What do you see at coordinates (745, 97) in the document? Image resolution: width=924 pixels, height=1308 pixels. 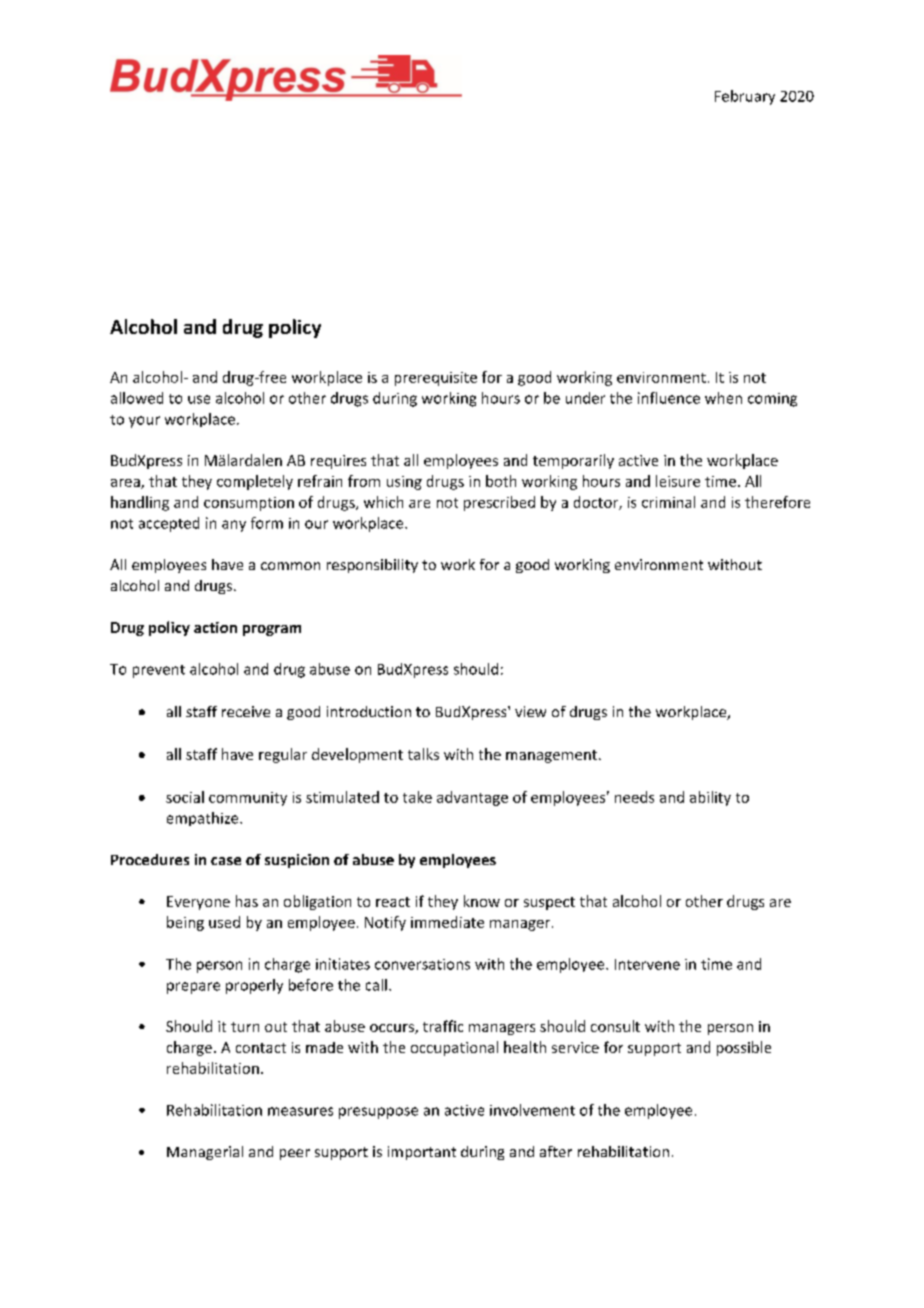 I see `February` at bounding box center [745, 97].
